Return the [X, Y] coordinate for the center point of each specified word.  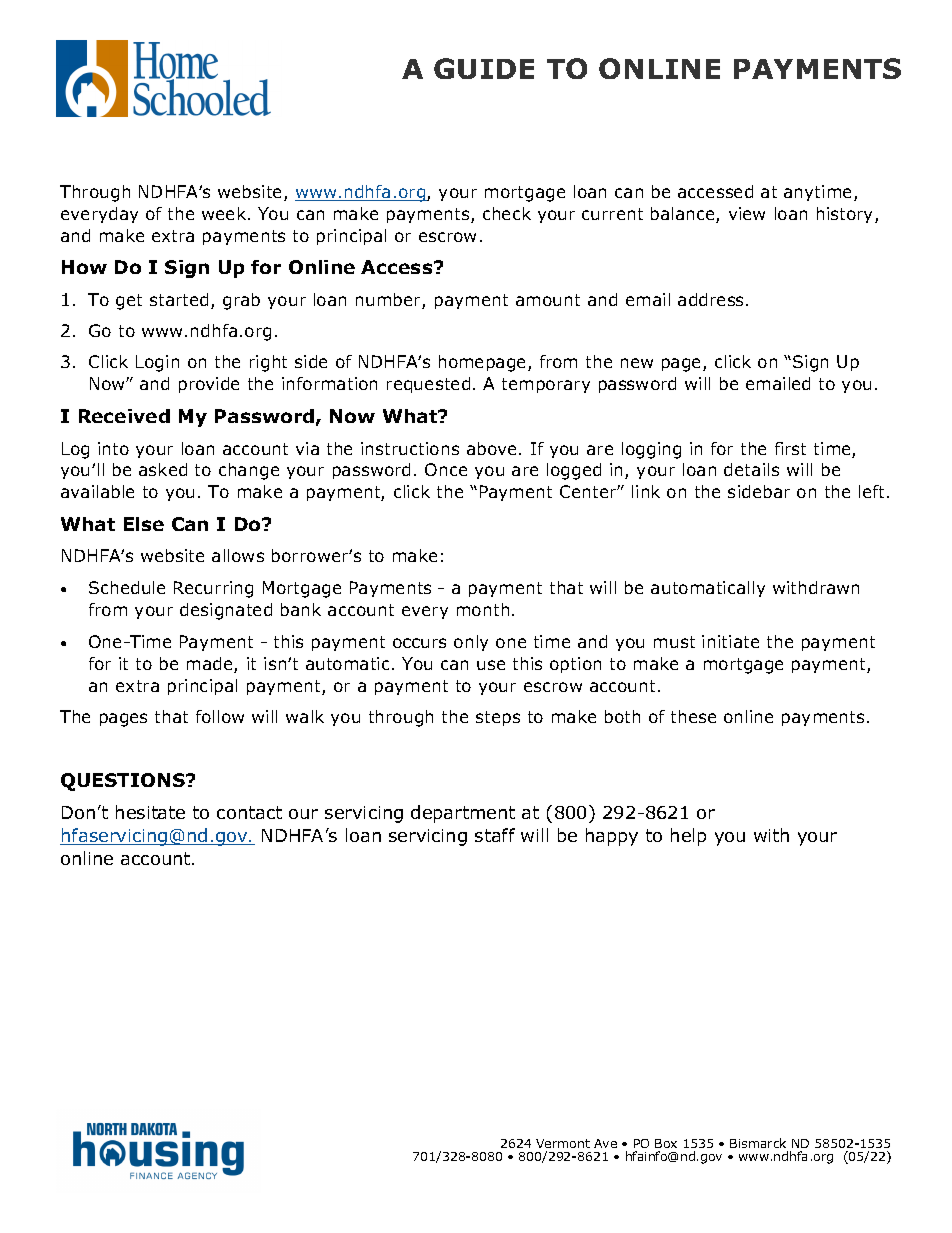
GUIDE [484, 68]
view [747, 213]
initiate [730, 641]
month [483, 609]
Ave [605, 1143]
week [225, 213]
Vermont [563, 1143]
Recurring [213, 589]
